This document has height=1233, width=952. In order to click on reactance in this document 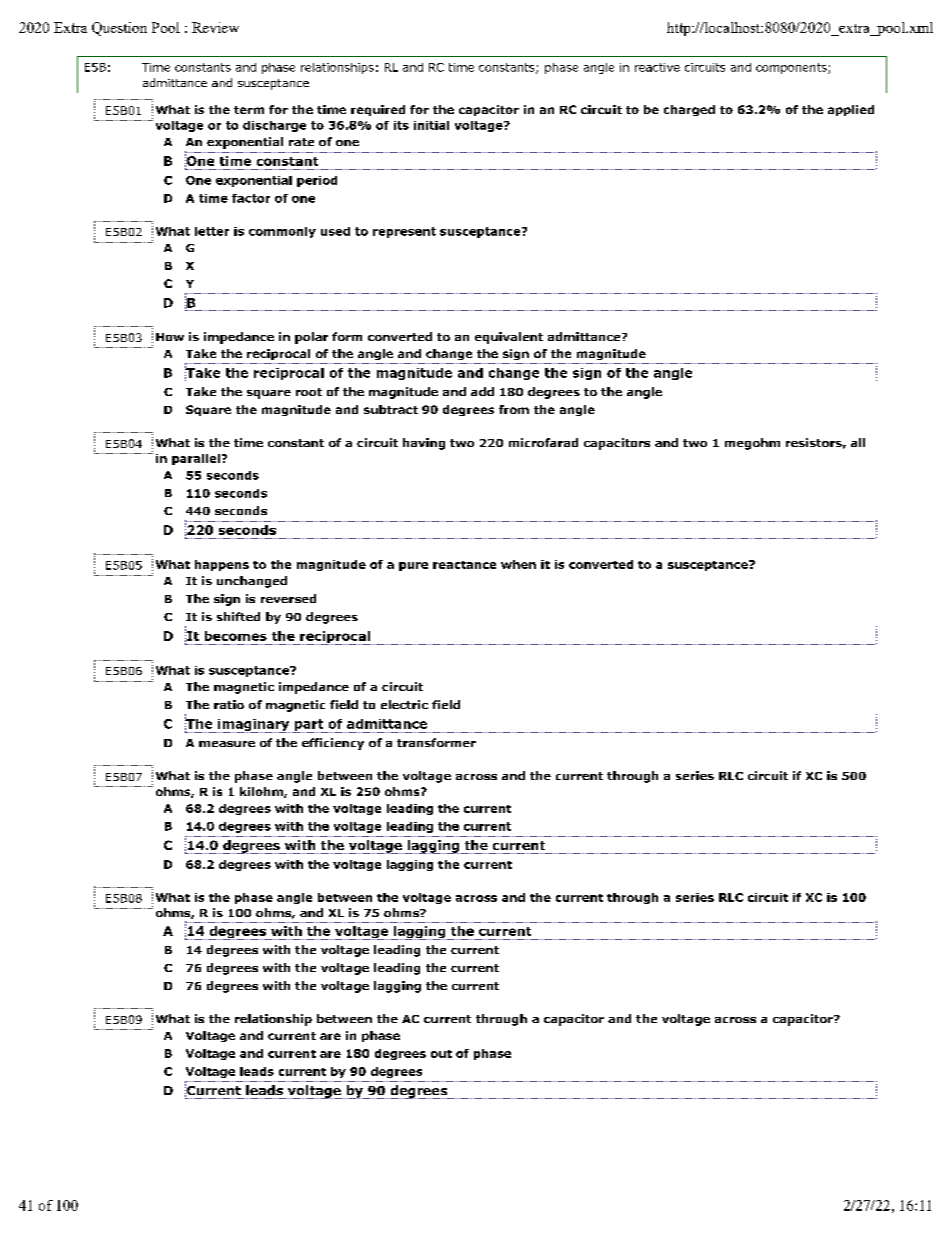, I will do `click(464, 565)`.
